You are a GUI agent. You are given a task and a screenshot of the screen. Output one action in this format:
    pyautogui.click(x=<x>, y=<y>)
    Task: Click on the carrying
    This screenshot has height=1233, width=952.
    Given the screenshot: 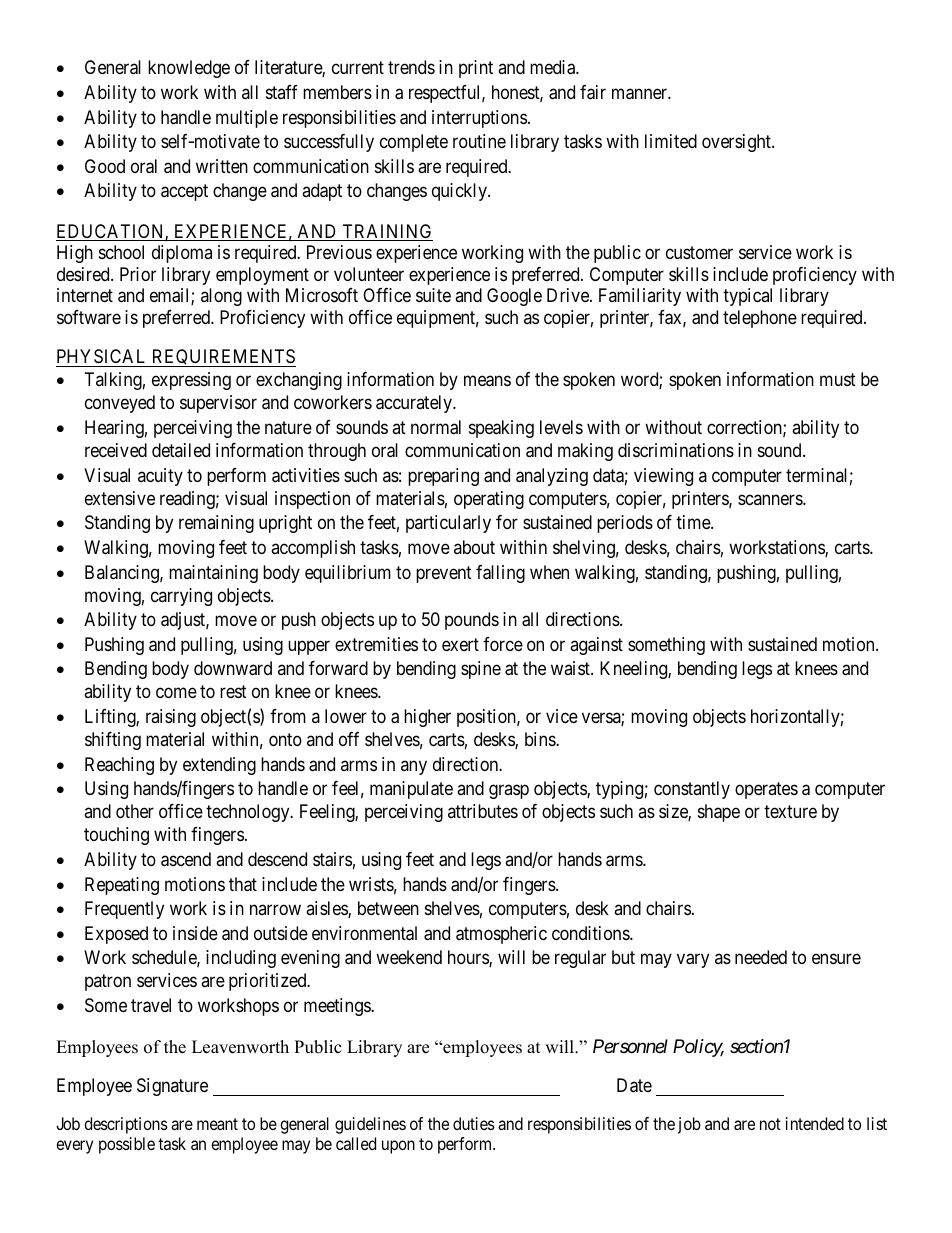 What is the action you would take?
    pyautogui.click(x=181, y=597)
